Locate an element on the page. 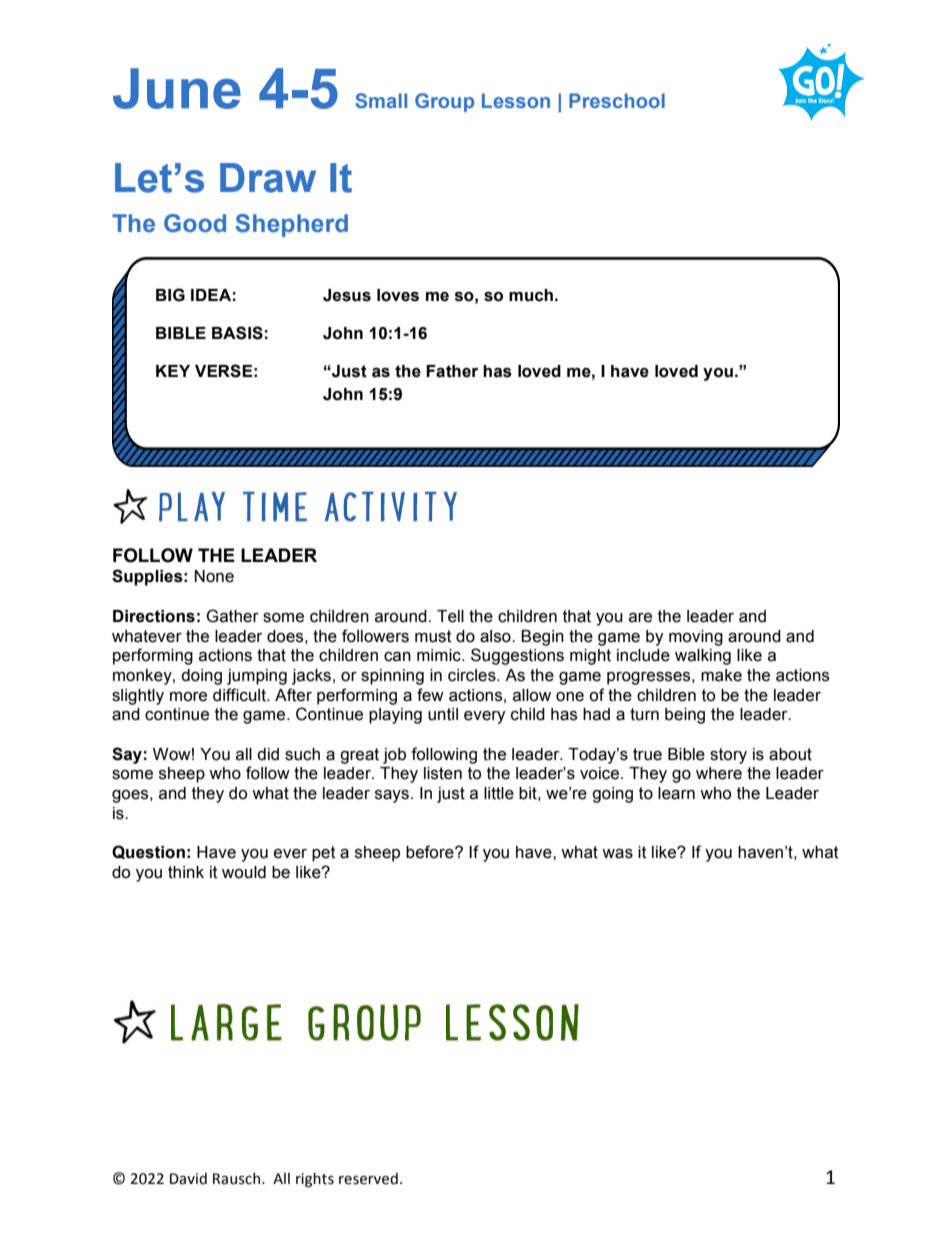 The width and height of the page is (952, 1233). June is located at coordinates (177, 88).
